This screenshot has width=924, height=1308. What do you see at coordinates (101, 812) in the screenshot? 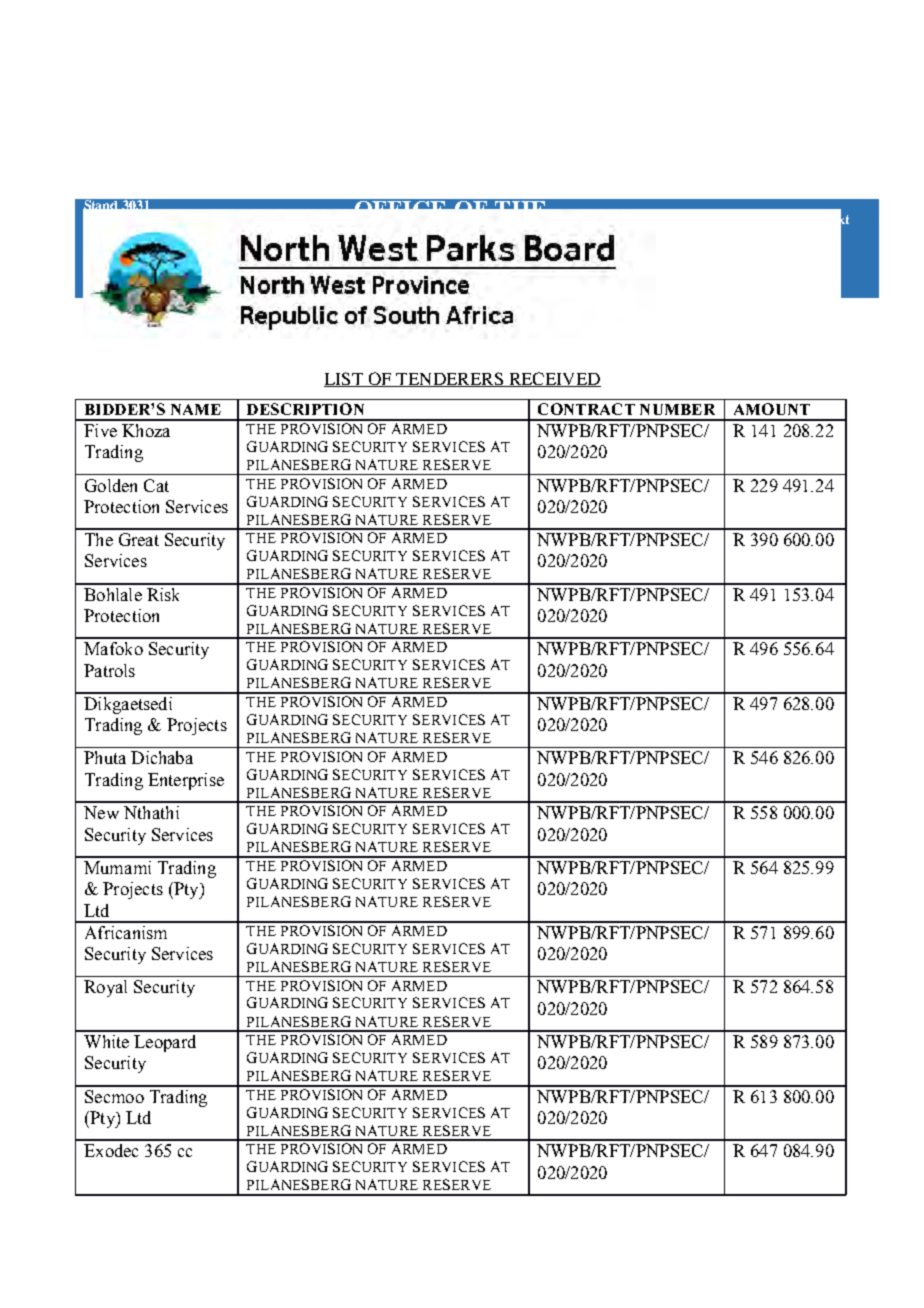
I see `New` at bounding box center [101, 812].
